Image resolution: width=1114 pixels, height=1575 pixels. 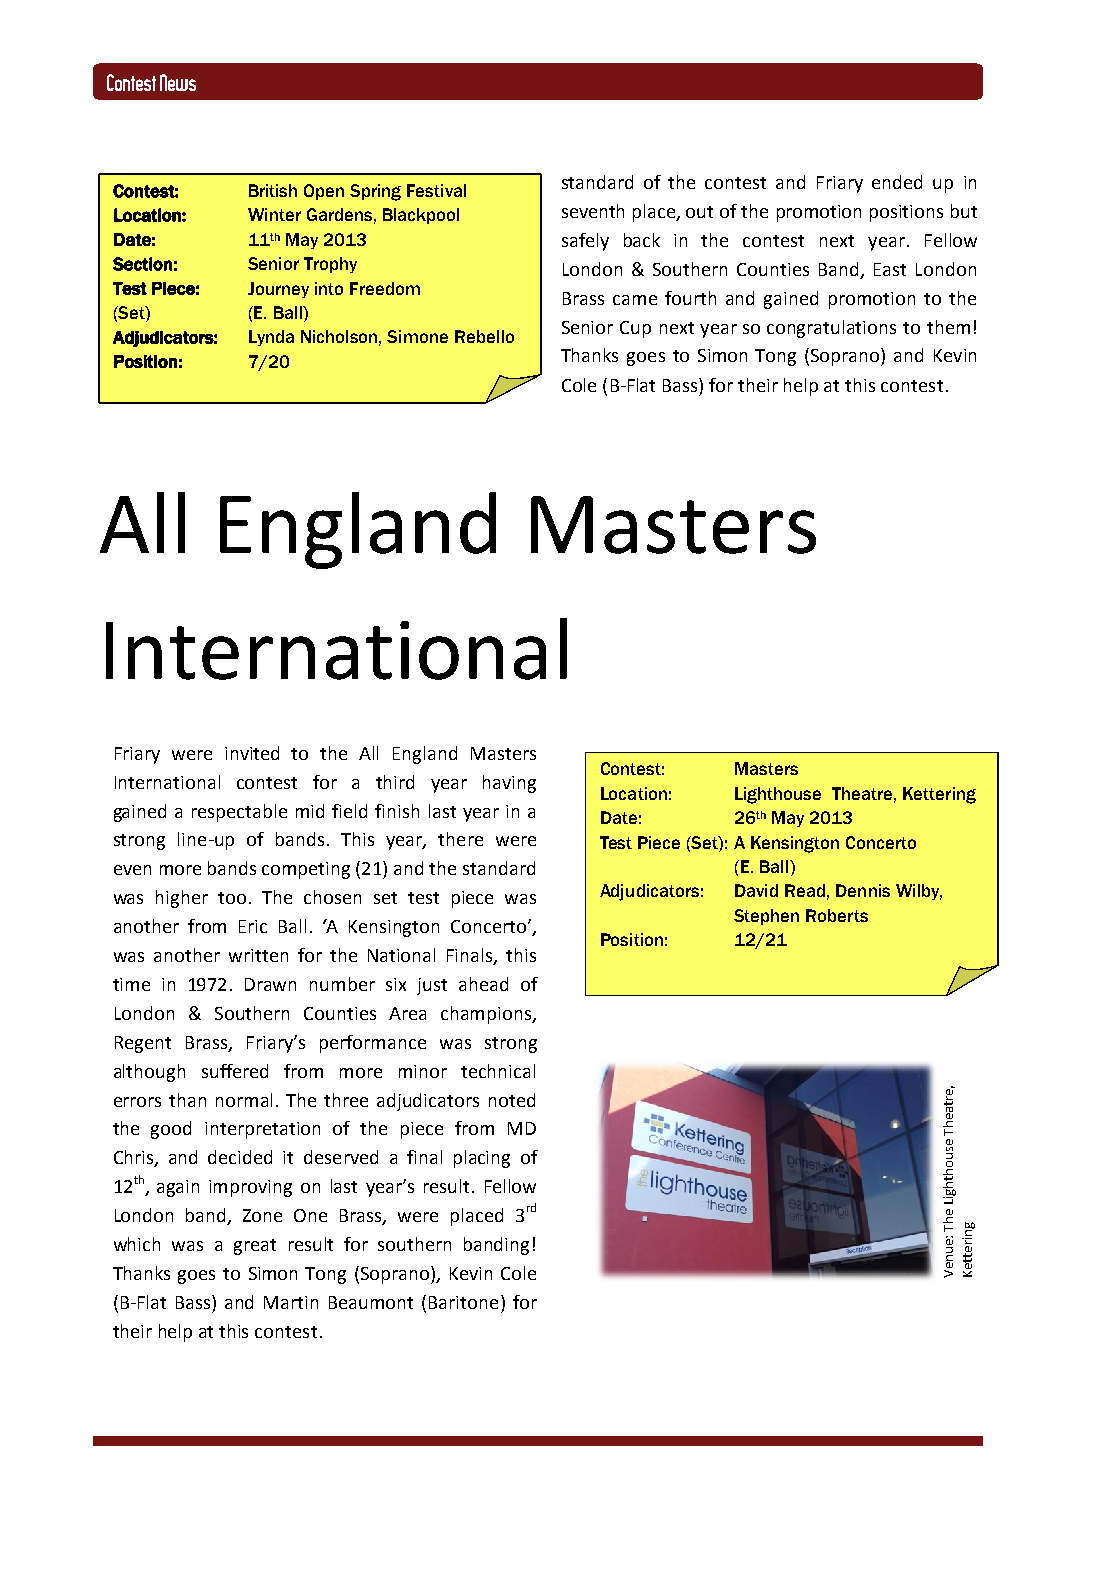 What do you see at coordinates (232, 898) in the screenshot?
I see `too` at bounding box center [232, 898].
